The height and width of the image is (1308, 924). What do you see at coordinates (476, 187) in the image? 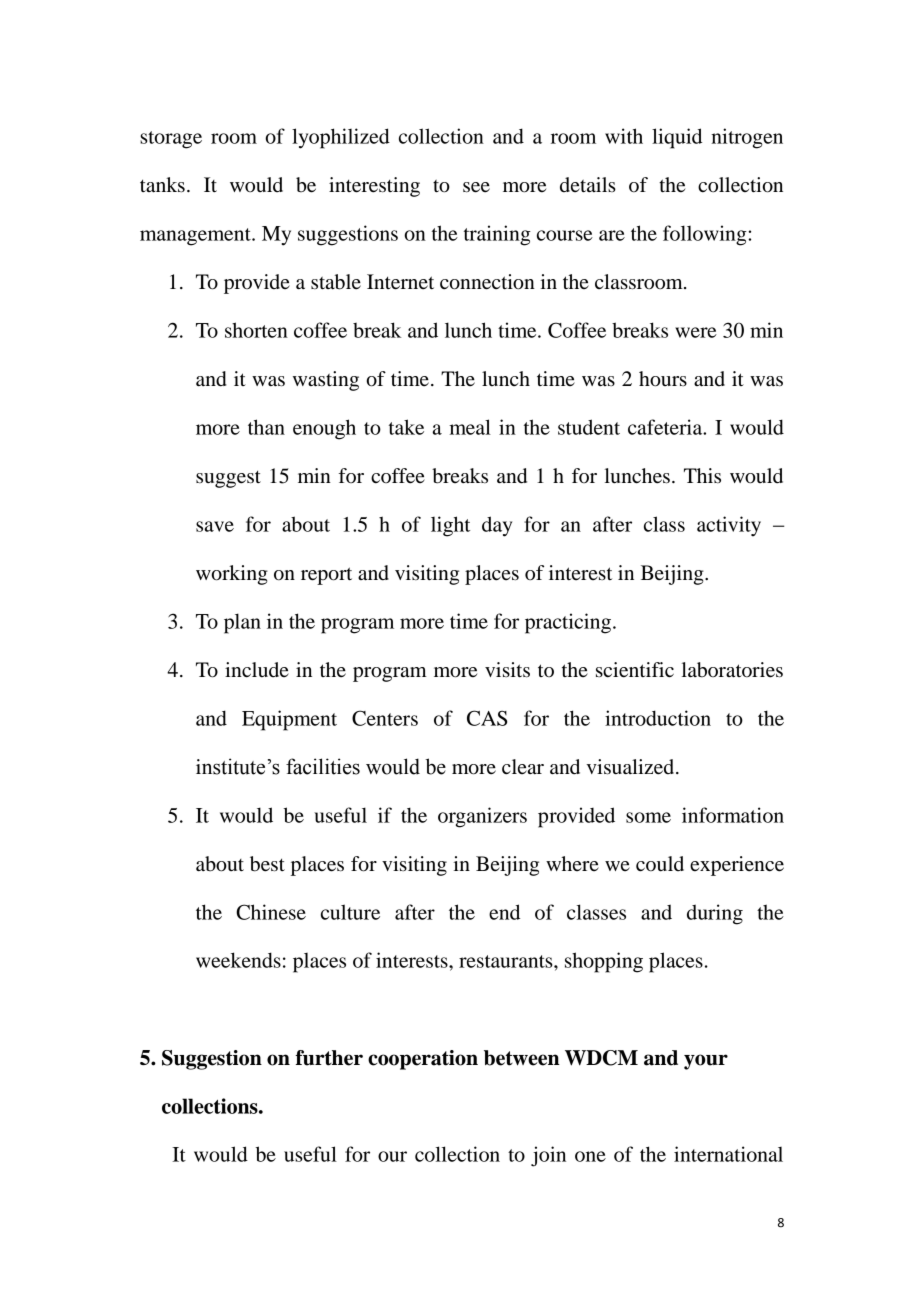
I see `see` at bounding box center [476, 187].
